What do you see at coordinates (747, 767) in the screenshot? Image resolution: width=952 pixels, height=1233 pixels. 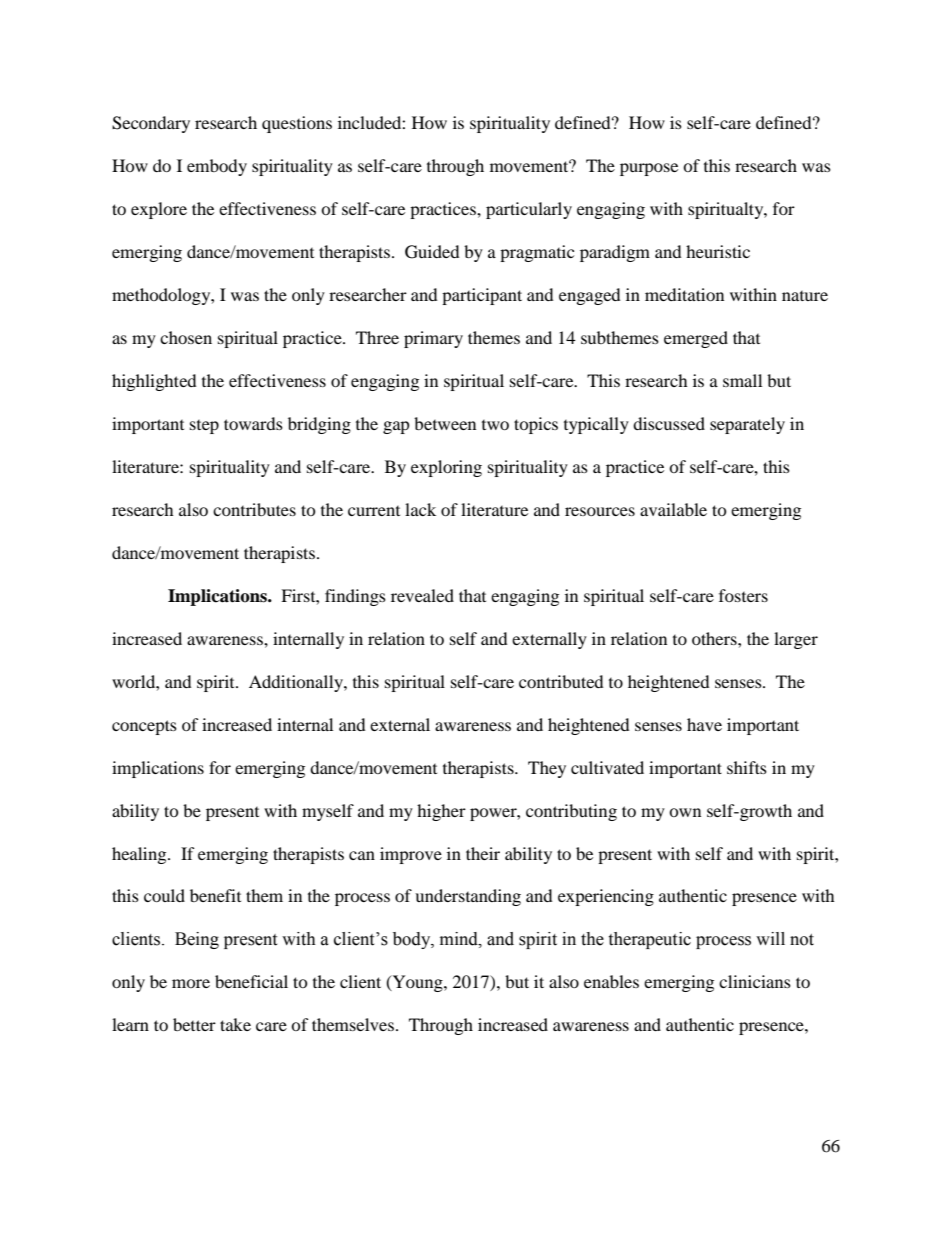 I see `shifts` at bounding box center [747, 767].
